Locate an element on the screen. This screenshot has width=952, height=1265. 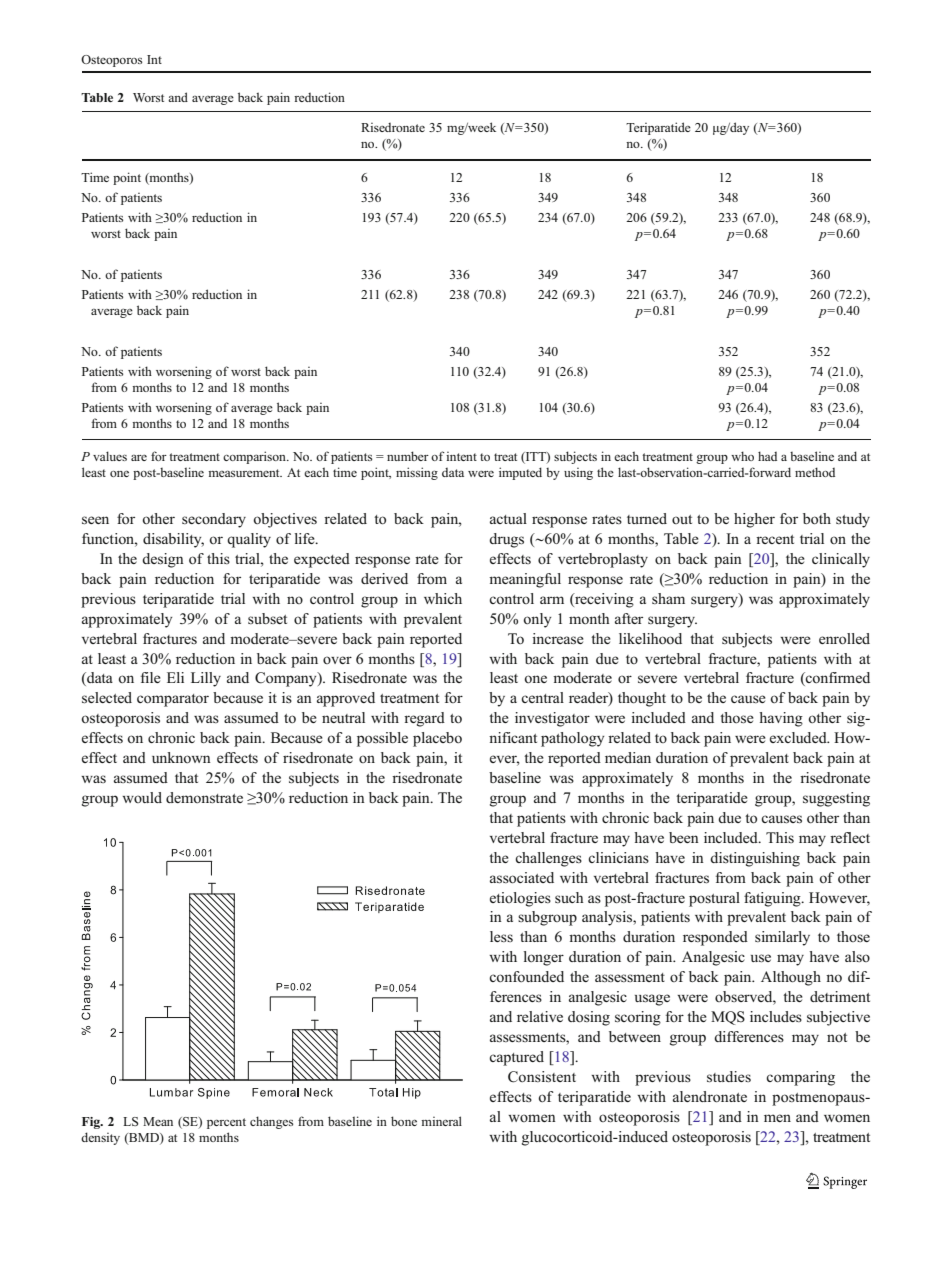
placebo is located at coordinates (437, 739).
